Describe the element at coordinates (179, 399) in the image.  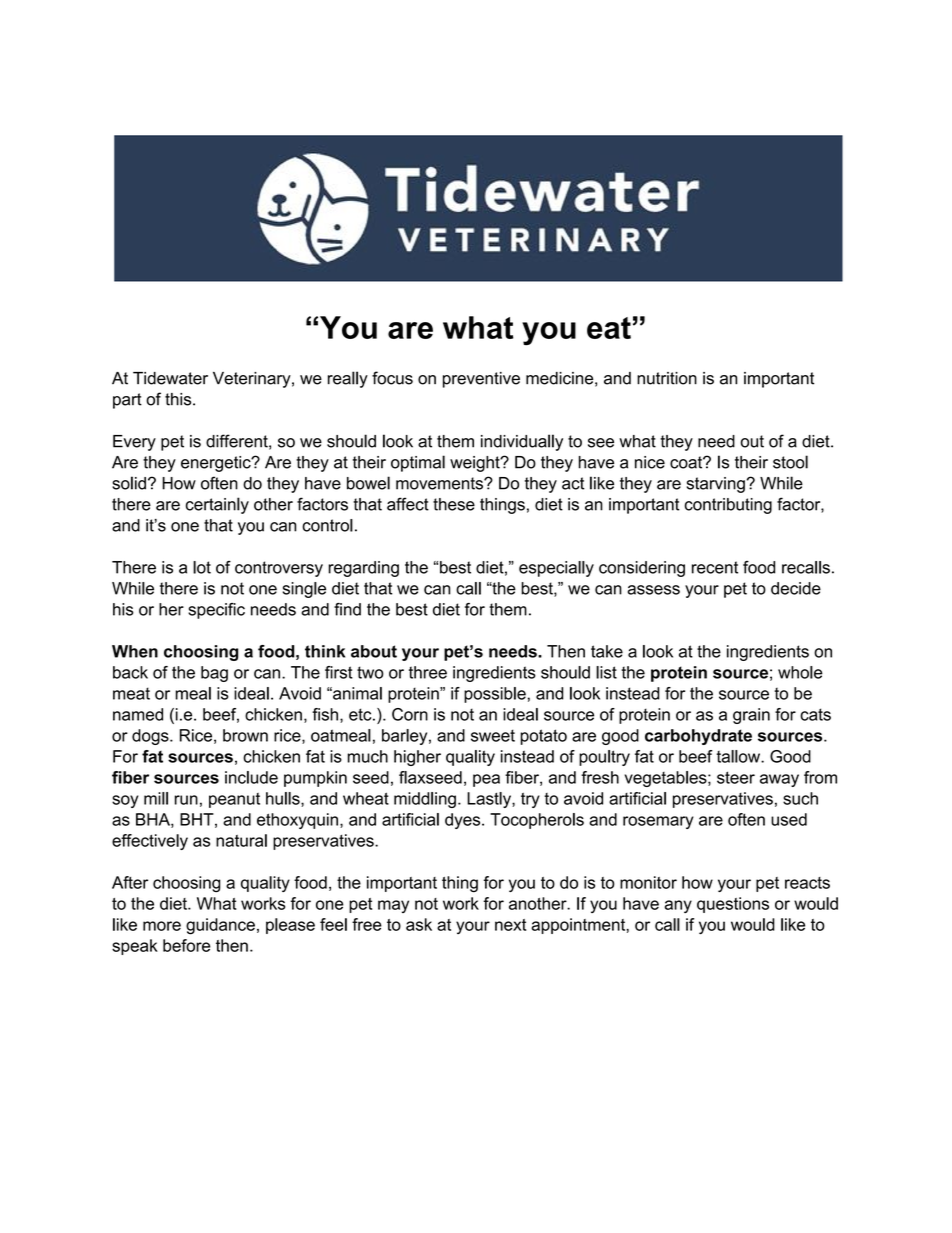
I see `this` at that location.
